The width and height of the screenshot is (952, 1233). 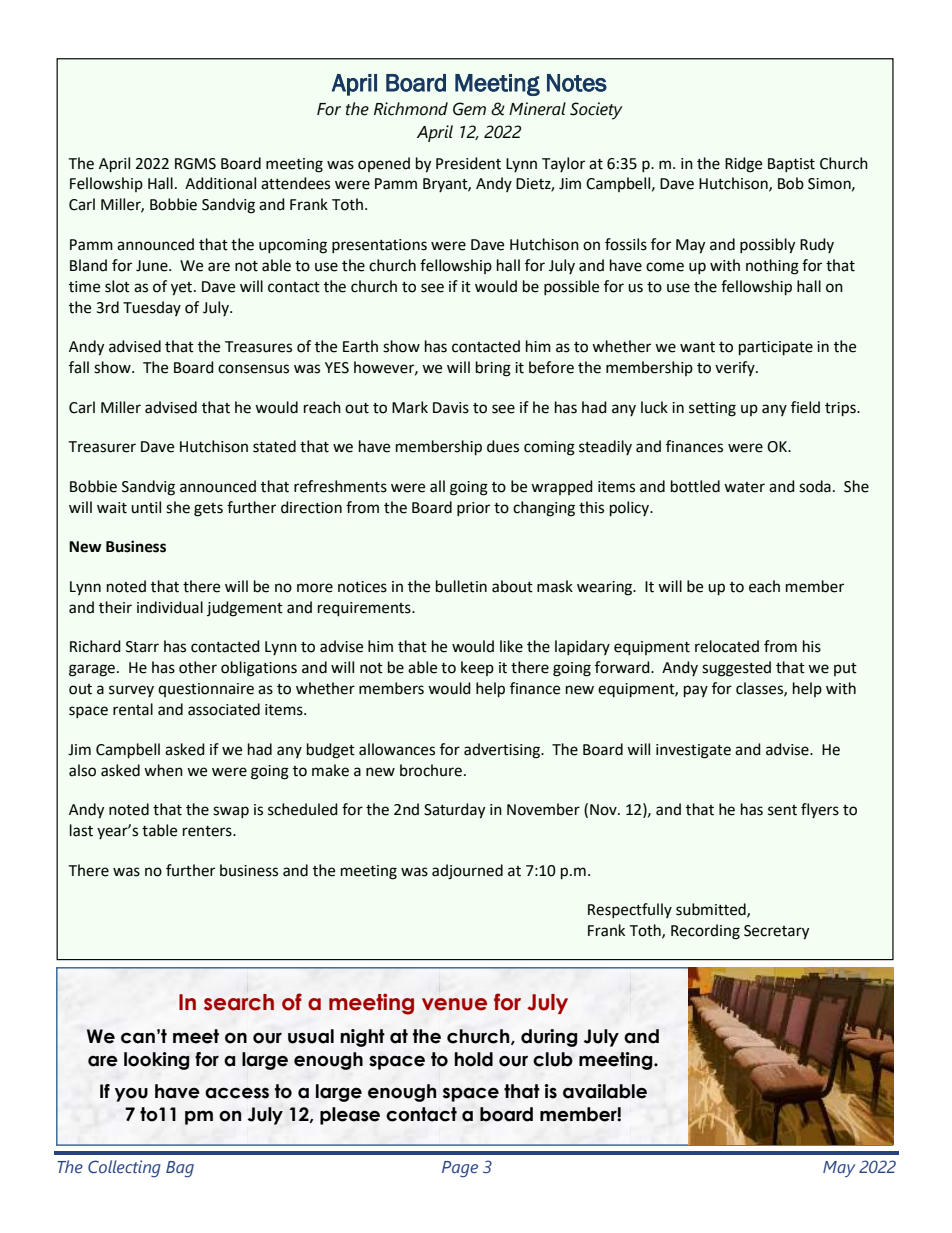 I want to click on individual, so click(x=170, y=607).
